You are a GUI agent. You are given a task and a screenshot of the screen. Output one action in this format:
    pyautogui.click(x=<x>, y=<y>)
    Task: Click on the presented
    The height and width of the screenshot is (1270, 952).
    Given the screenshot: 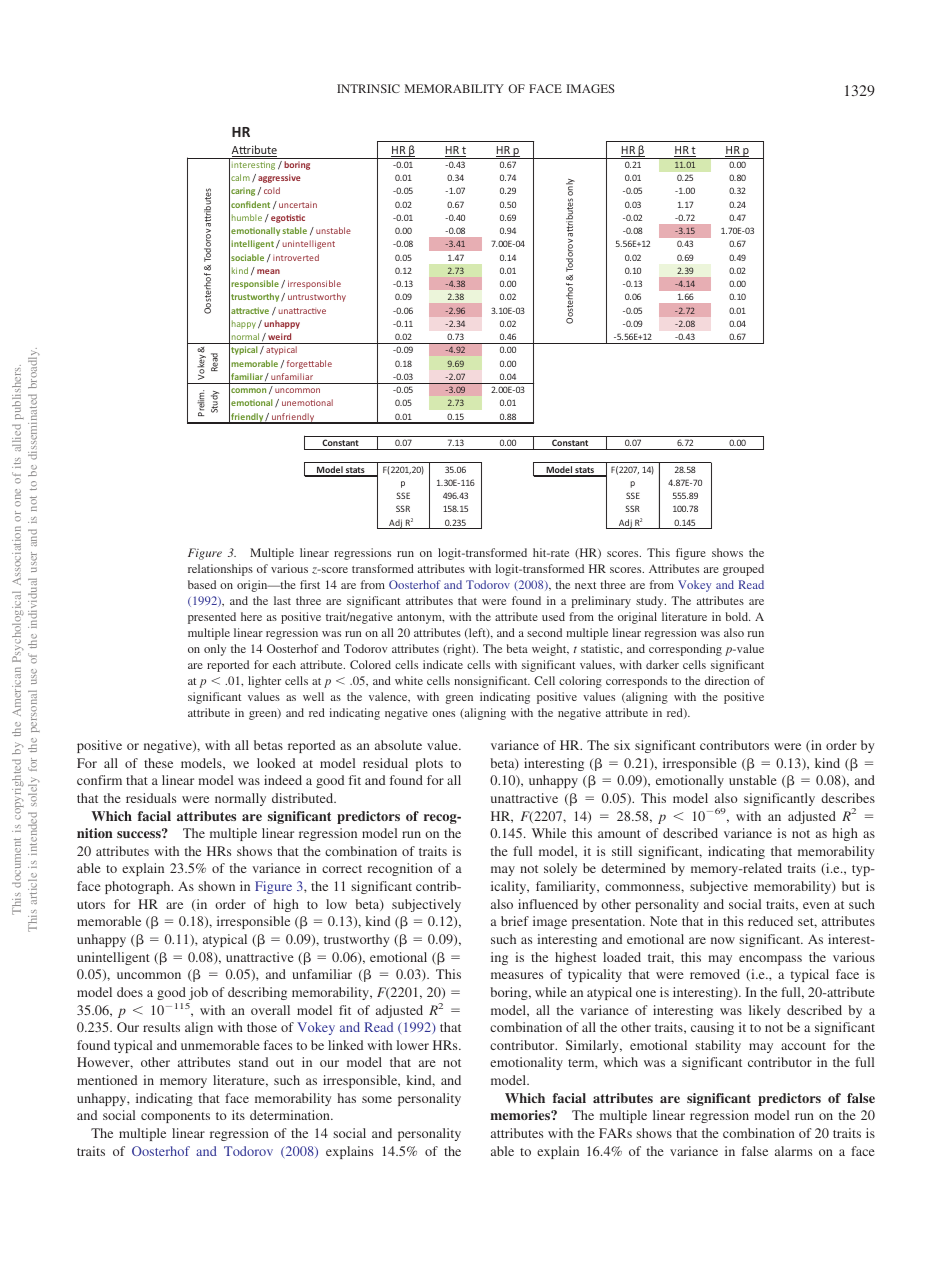 What is the action you would take?
    pyautogui.click(x=212, y=618)
